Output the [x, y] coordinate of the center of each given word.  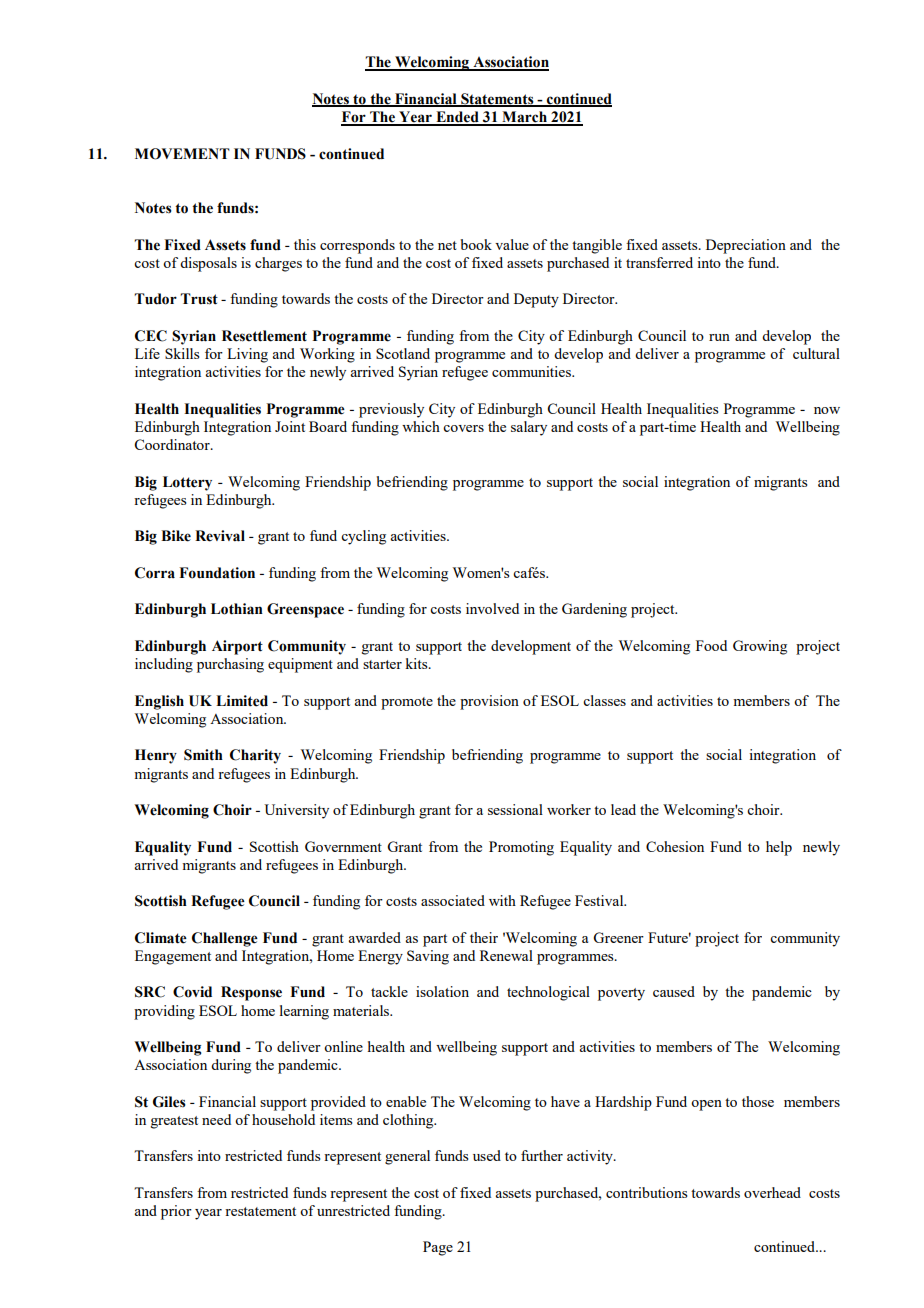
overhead [772, 1192]
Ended [457, 118]
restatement [260, 1211]
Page [438, 1248]
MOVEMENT [182, 154]
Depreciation [746, 246]
